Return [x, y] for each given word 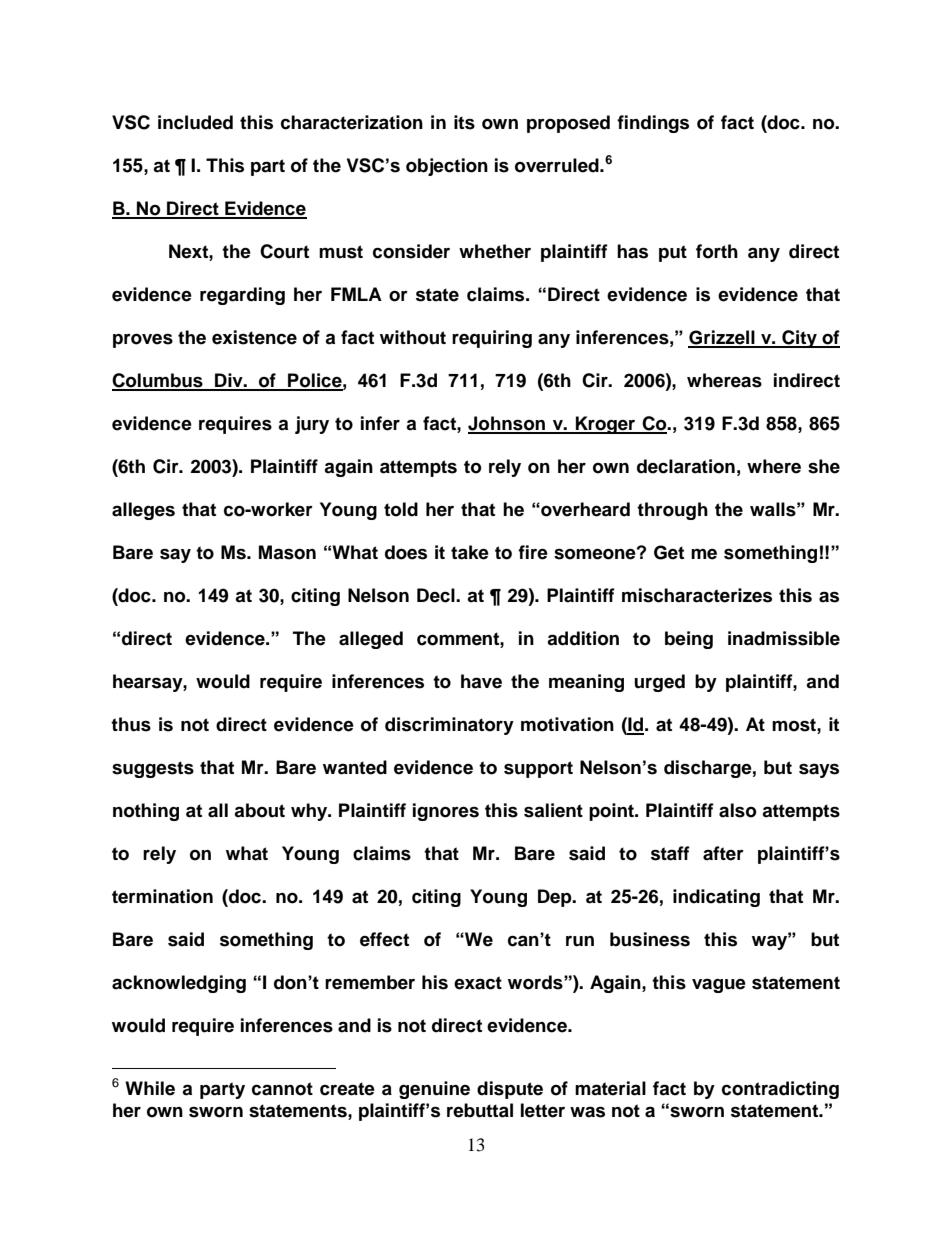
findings [653, 124]
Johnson [507, 424]
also [738, 810]
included [195, 122]
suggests [153, 769]
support [538, 769]
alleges [143, 511]
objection [447, 167]
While [150, 1088]
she [824, 466]
